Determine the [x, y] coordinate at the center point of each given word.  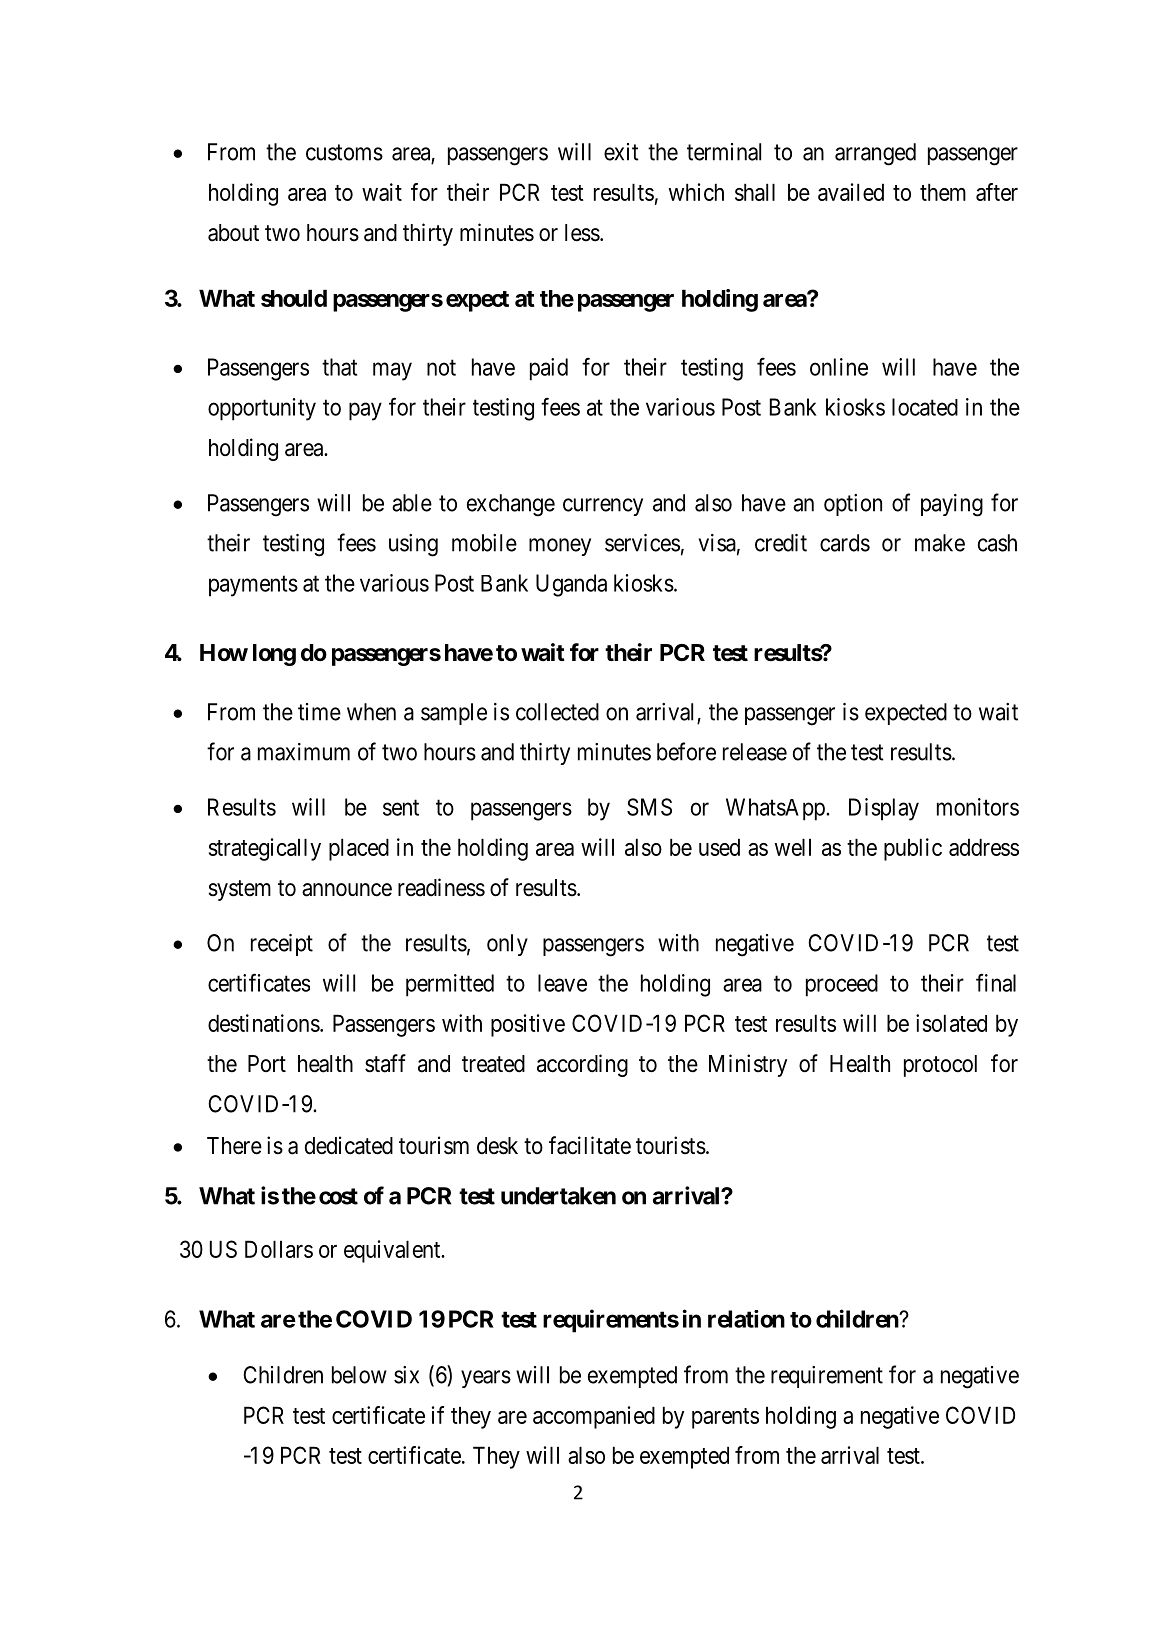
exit [621, 152]
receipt [282, 945]
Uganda [571, 585]
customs [344, 152]
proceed [842, 985]
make [940, 543]
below [359, 1375]
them [943, 192]
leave [562, 983]
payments [253, 586]
